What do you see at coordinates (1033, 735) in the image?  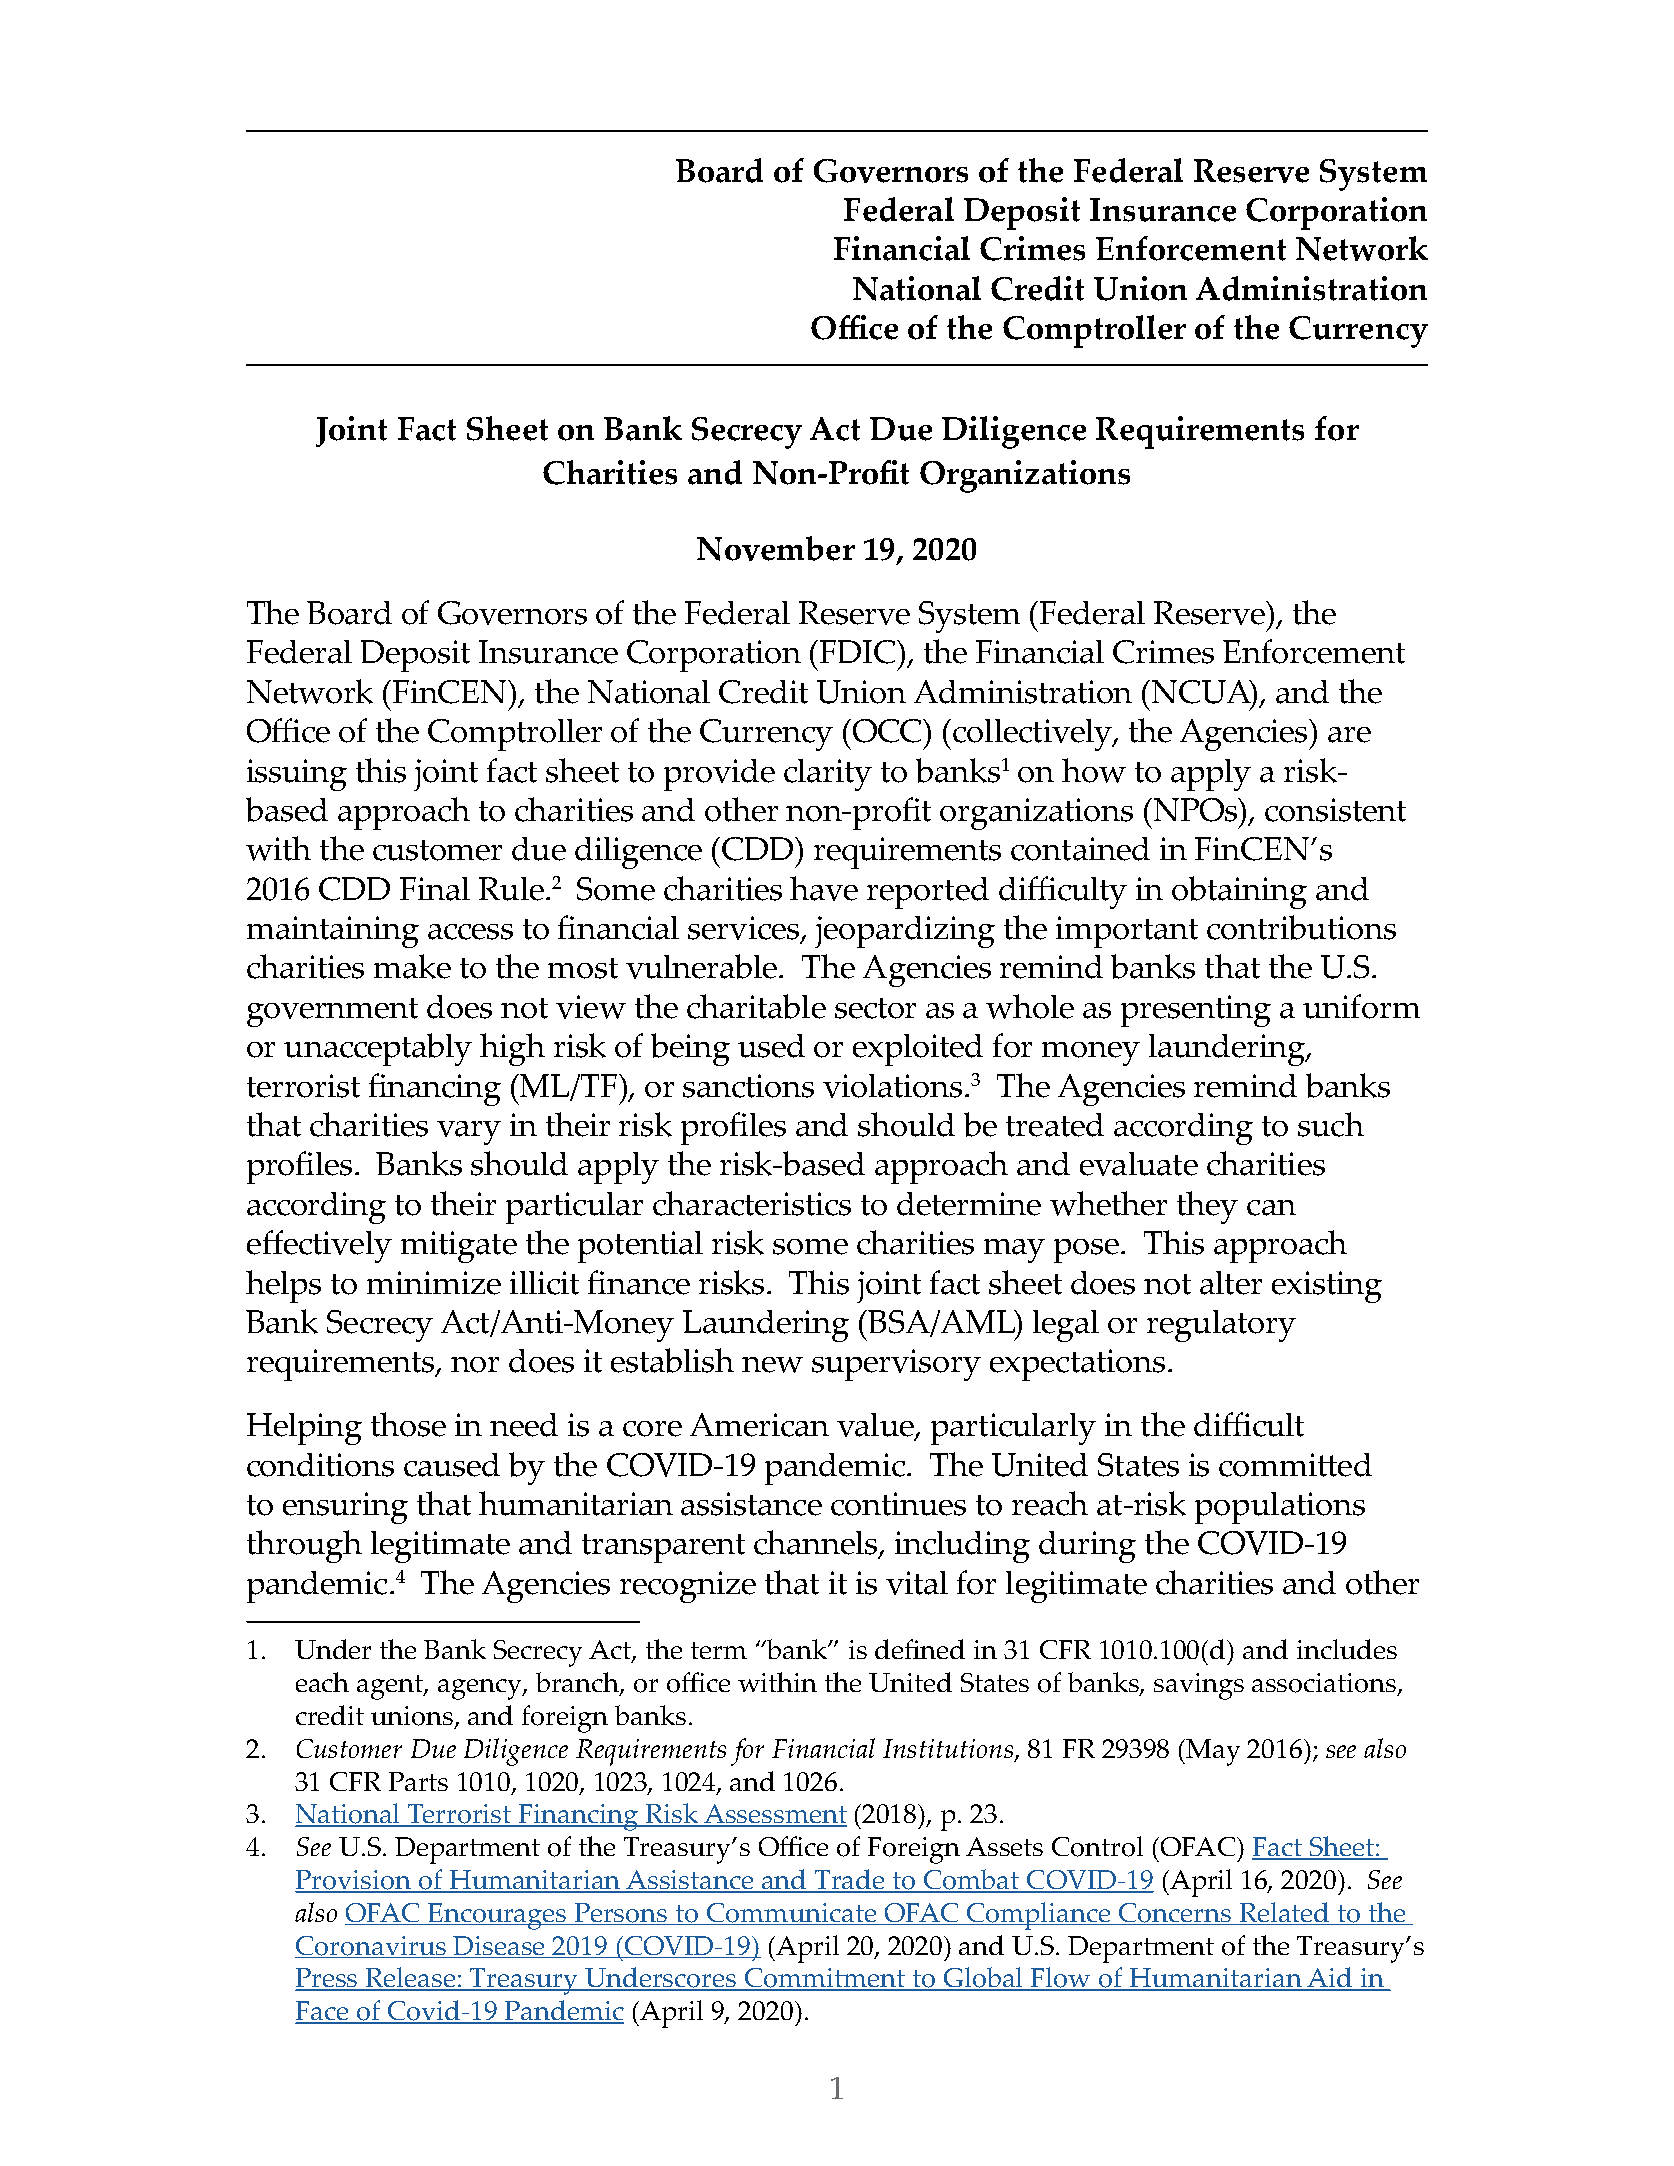 I see `collectively` at bounding box center [1033, 735].
